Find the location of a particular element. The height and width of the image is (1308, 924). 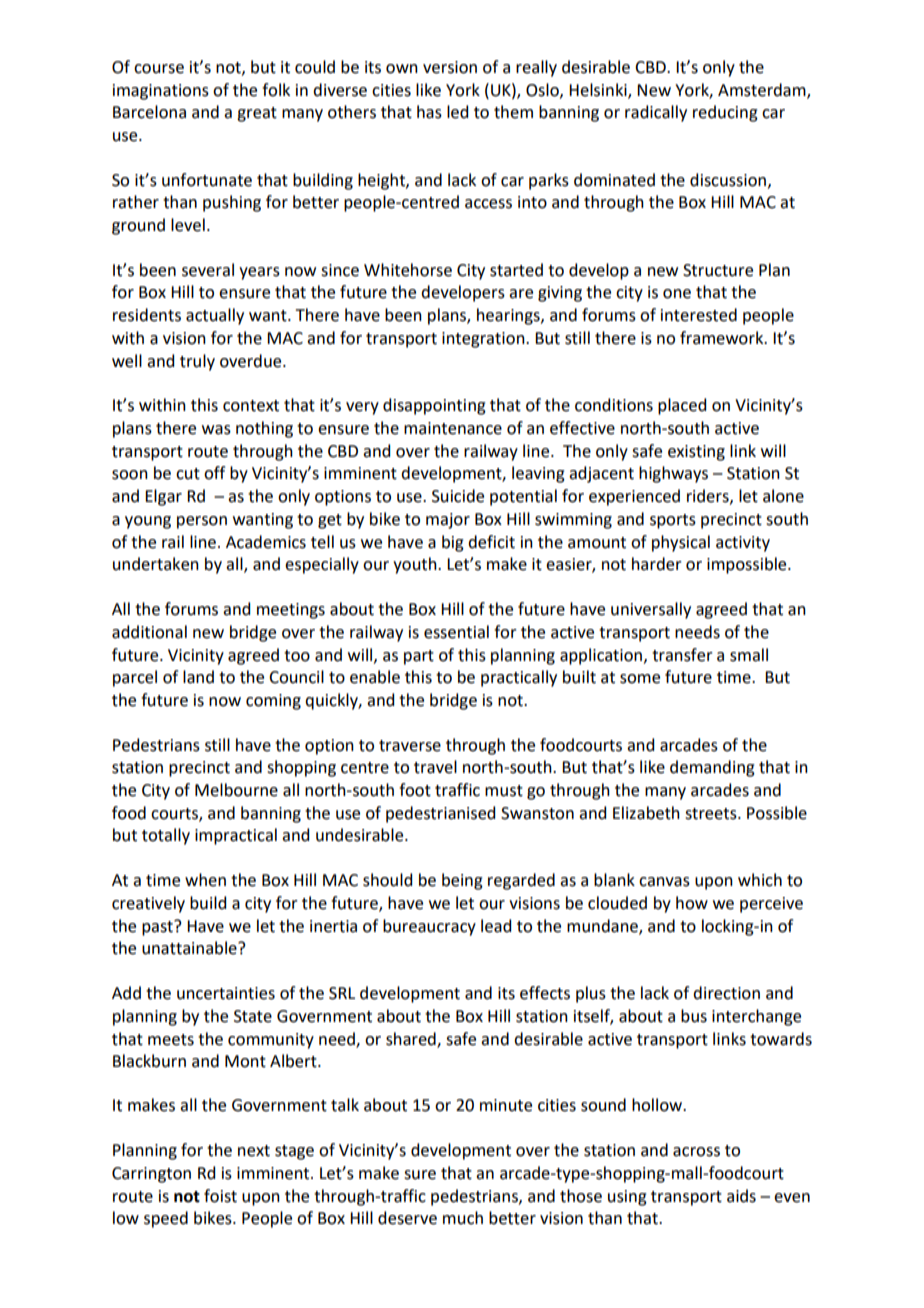

reducing is located at coordinates (725, 113).
